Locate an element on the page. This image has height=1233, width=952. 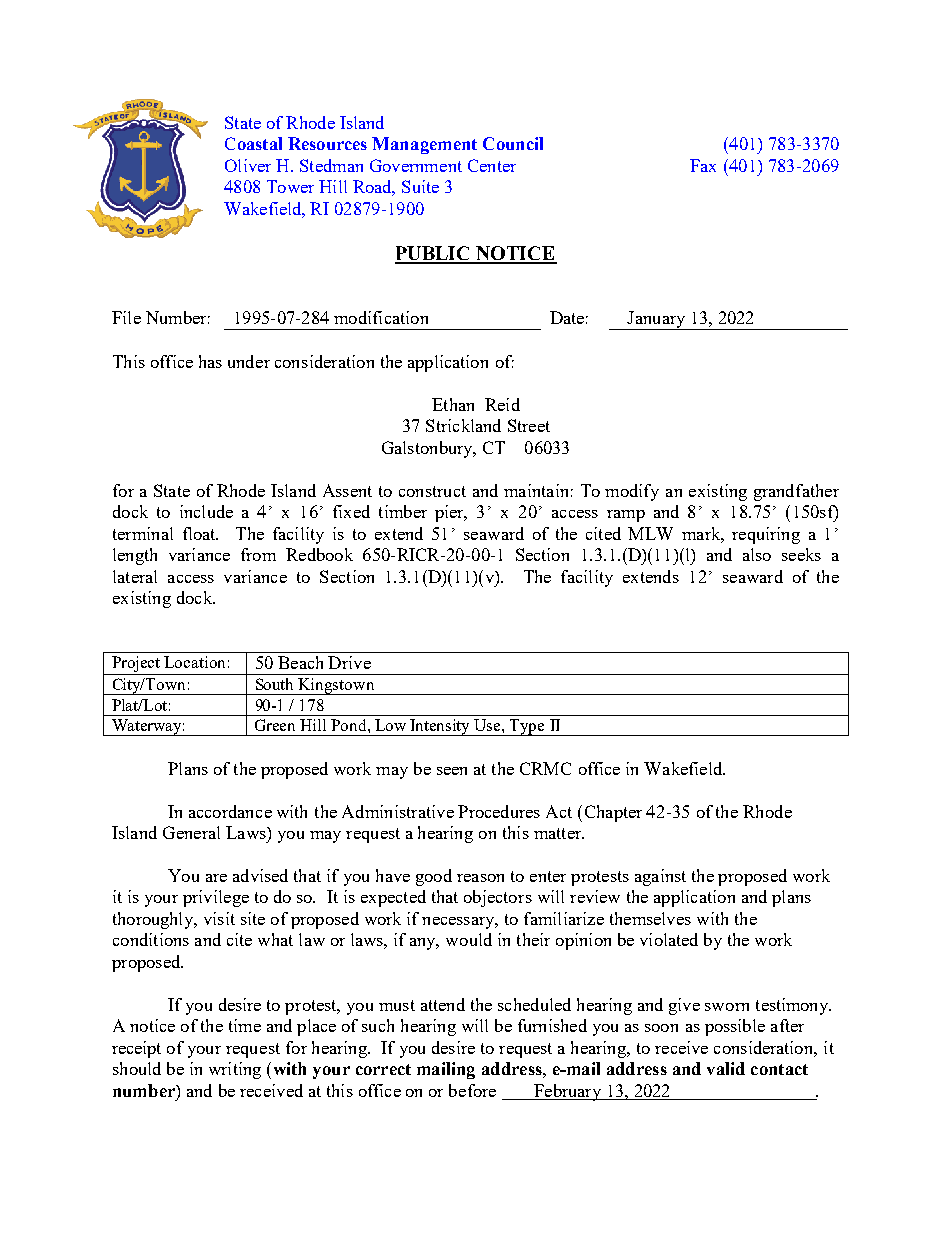
writing is located at coordinates (235, 1070).
